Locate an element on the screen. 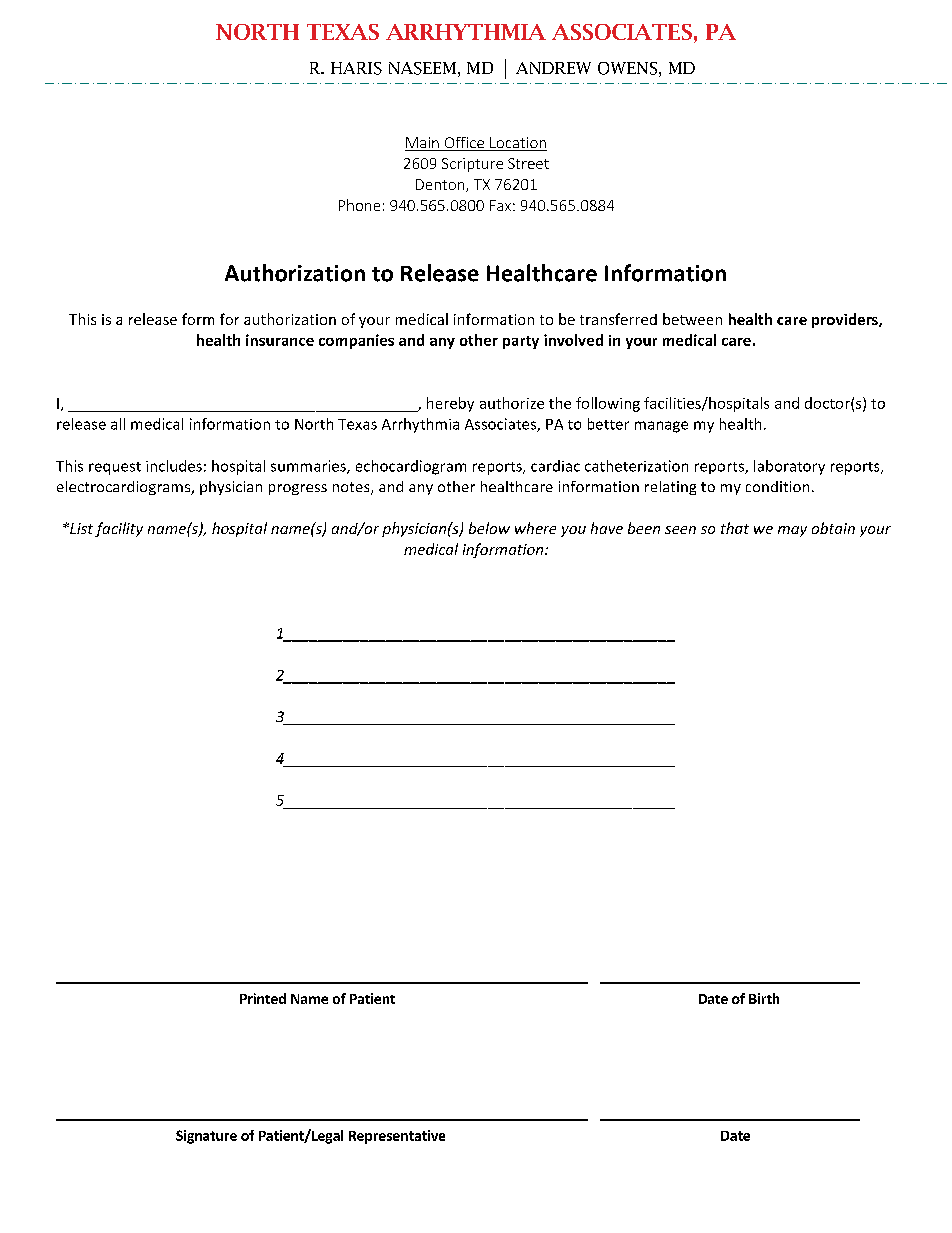 The image size is (952, 1233). Signature is located at coordinates (206, 1137).
